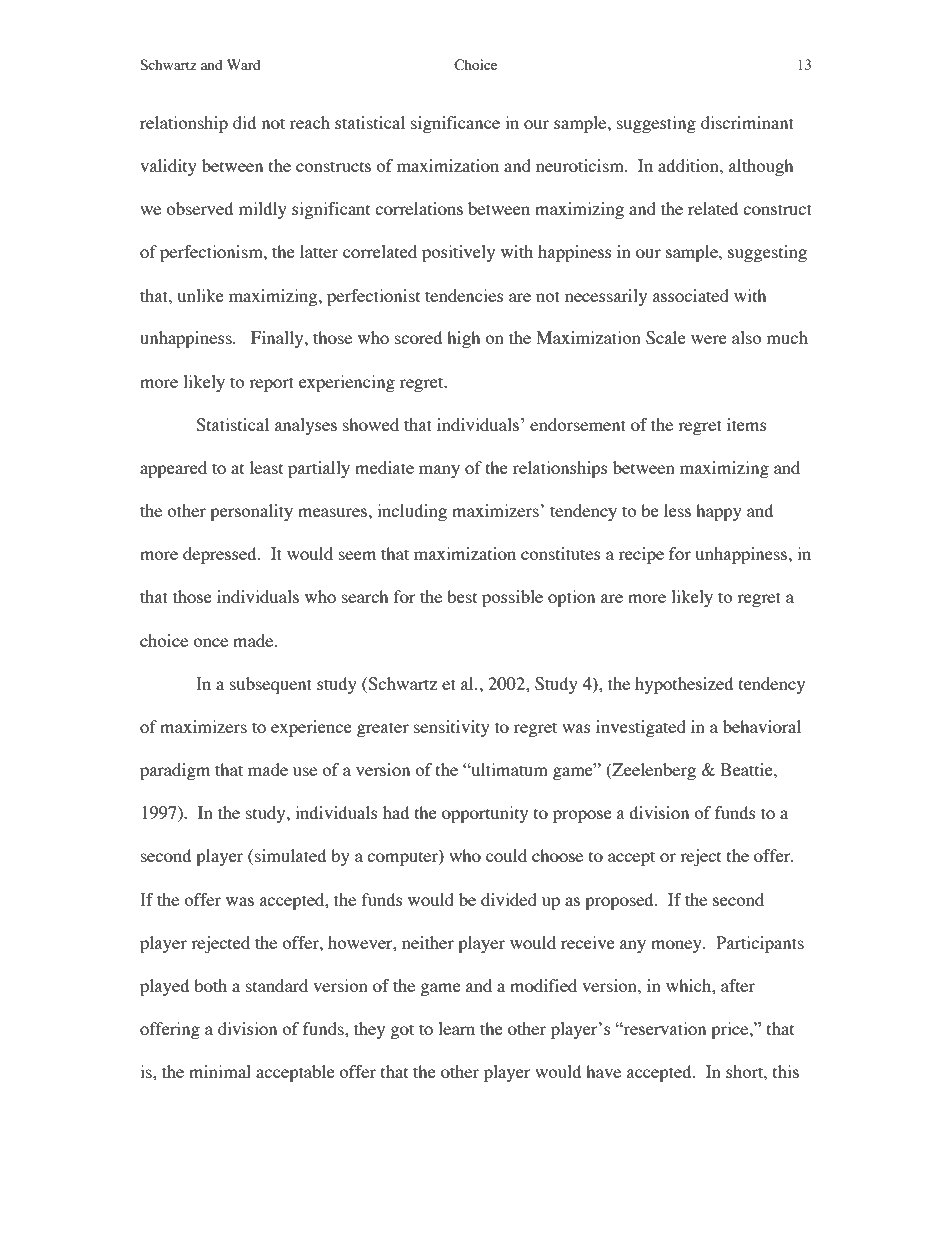 This screenshot has height=1233, width=952. What do you see at coordinates (719, 512) in the screenshot?
I see `happy` at bounding box center [719, 512].
